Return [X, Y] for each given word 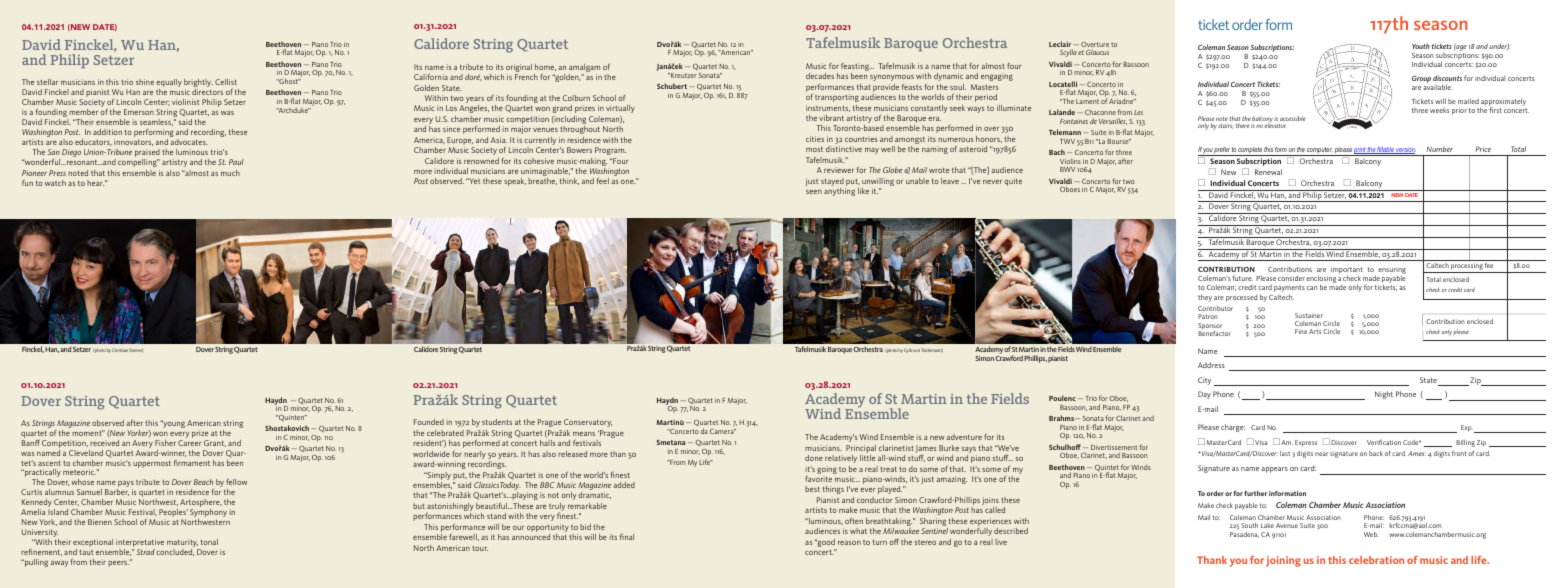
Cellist [226, 82]
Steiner [136, 350]
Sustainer [1309, 315]
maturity [183, 544]
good [826, 544]
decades [820, 76]
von [916, 350]
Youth [1421, 46]
